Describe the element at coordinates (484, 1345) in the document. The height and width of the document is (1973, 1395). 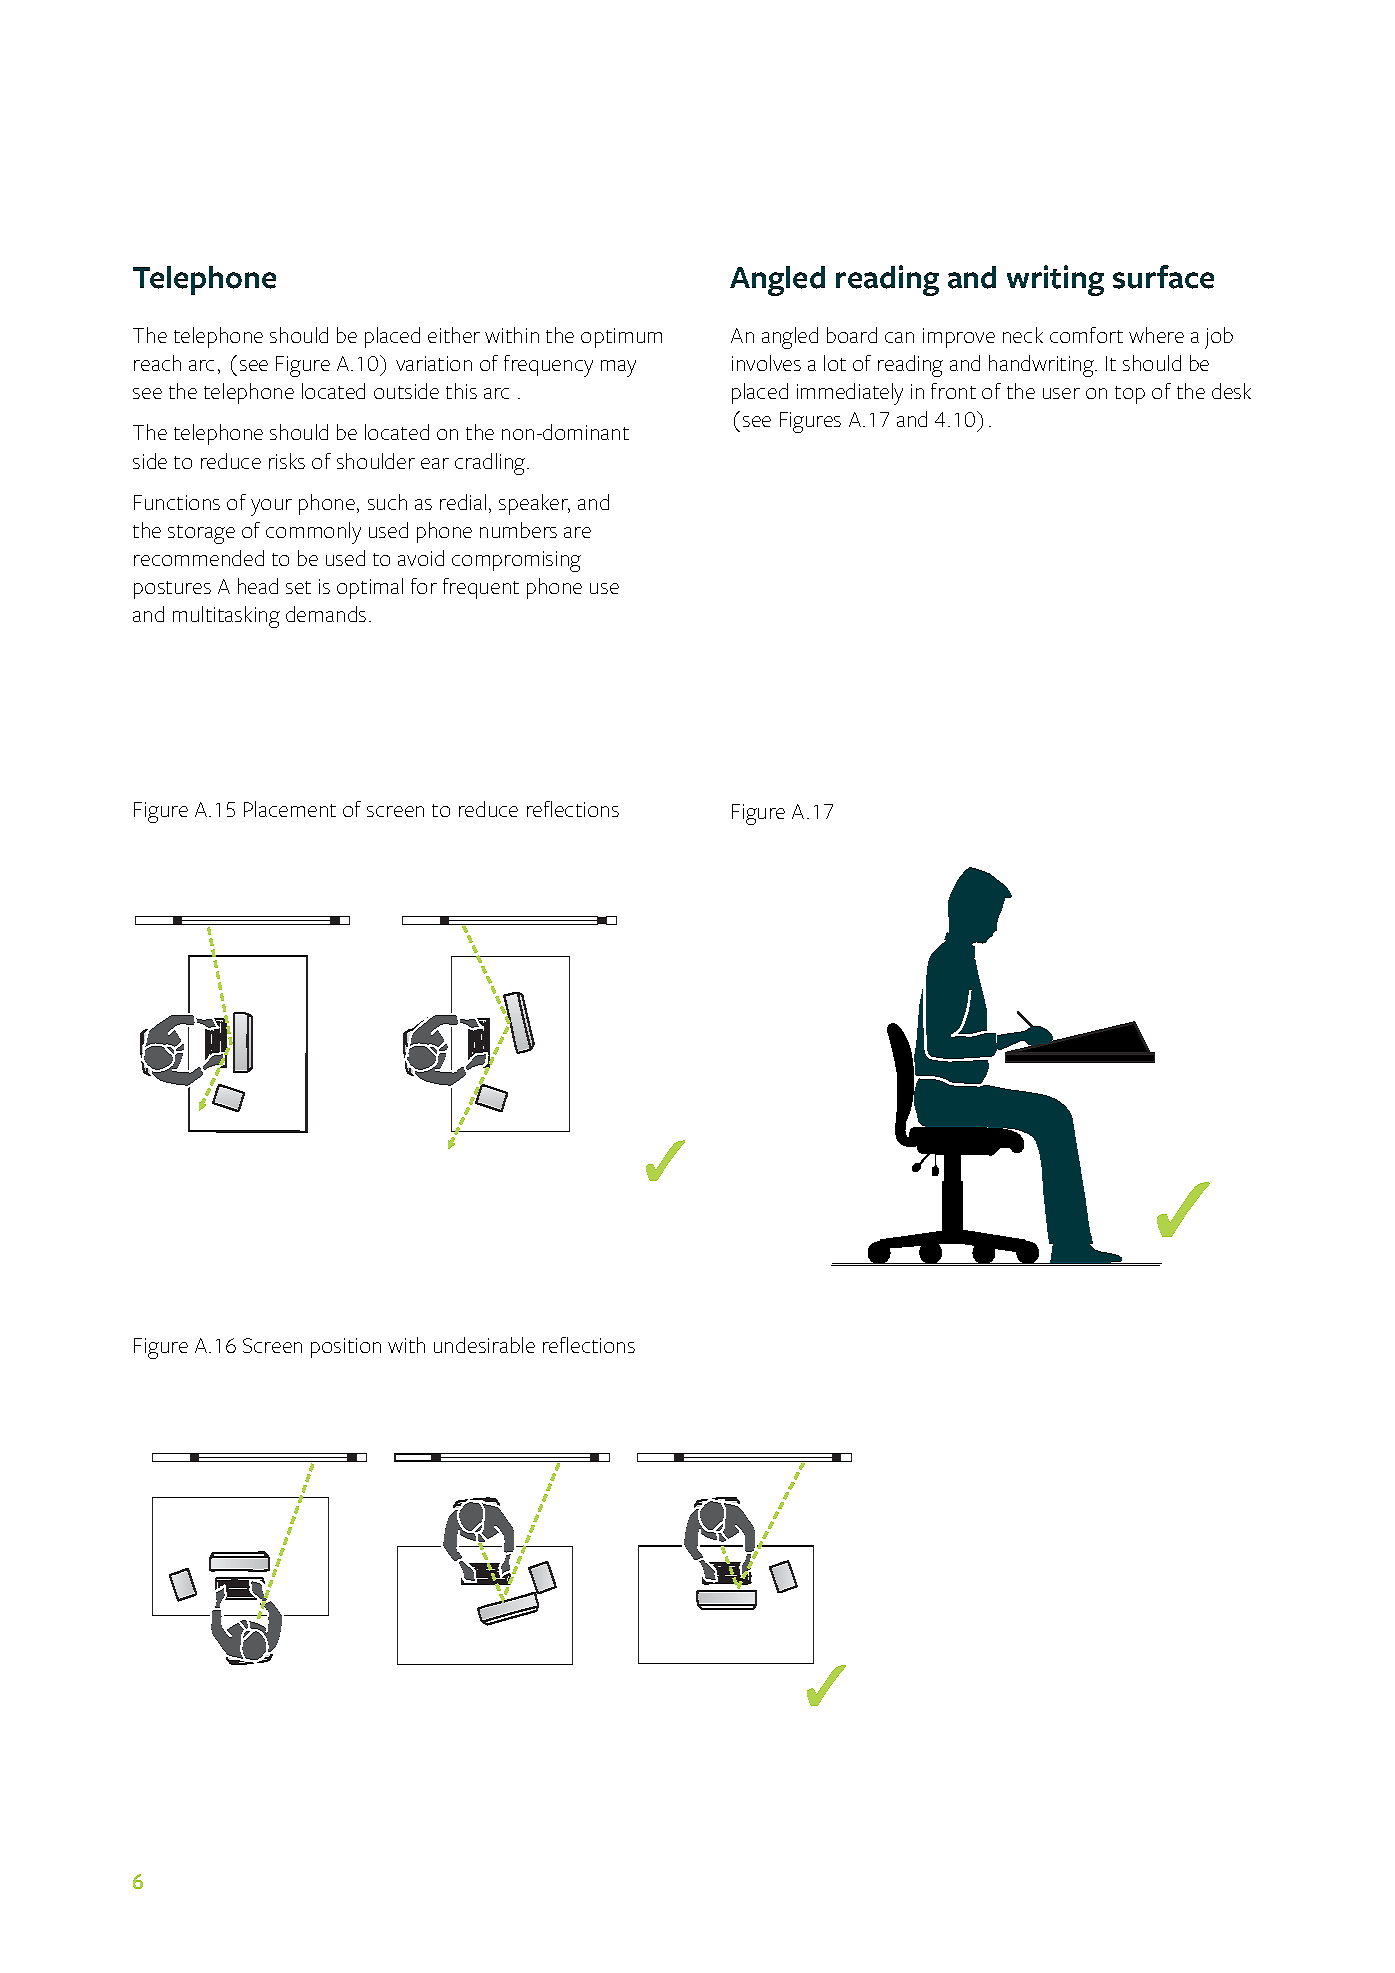
I see `undesirable` at that location.
